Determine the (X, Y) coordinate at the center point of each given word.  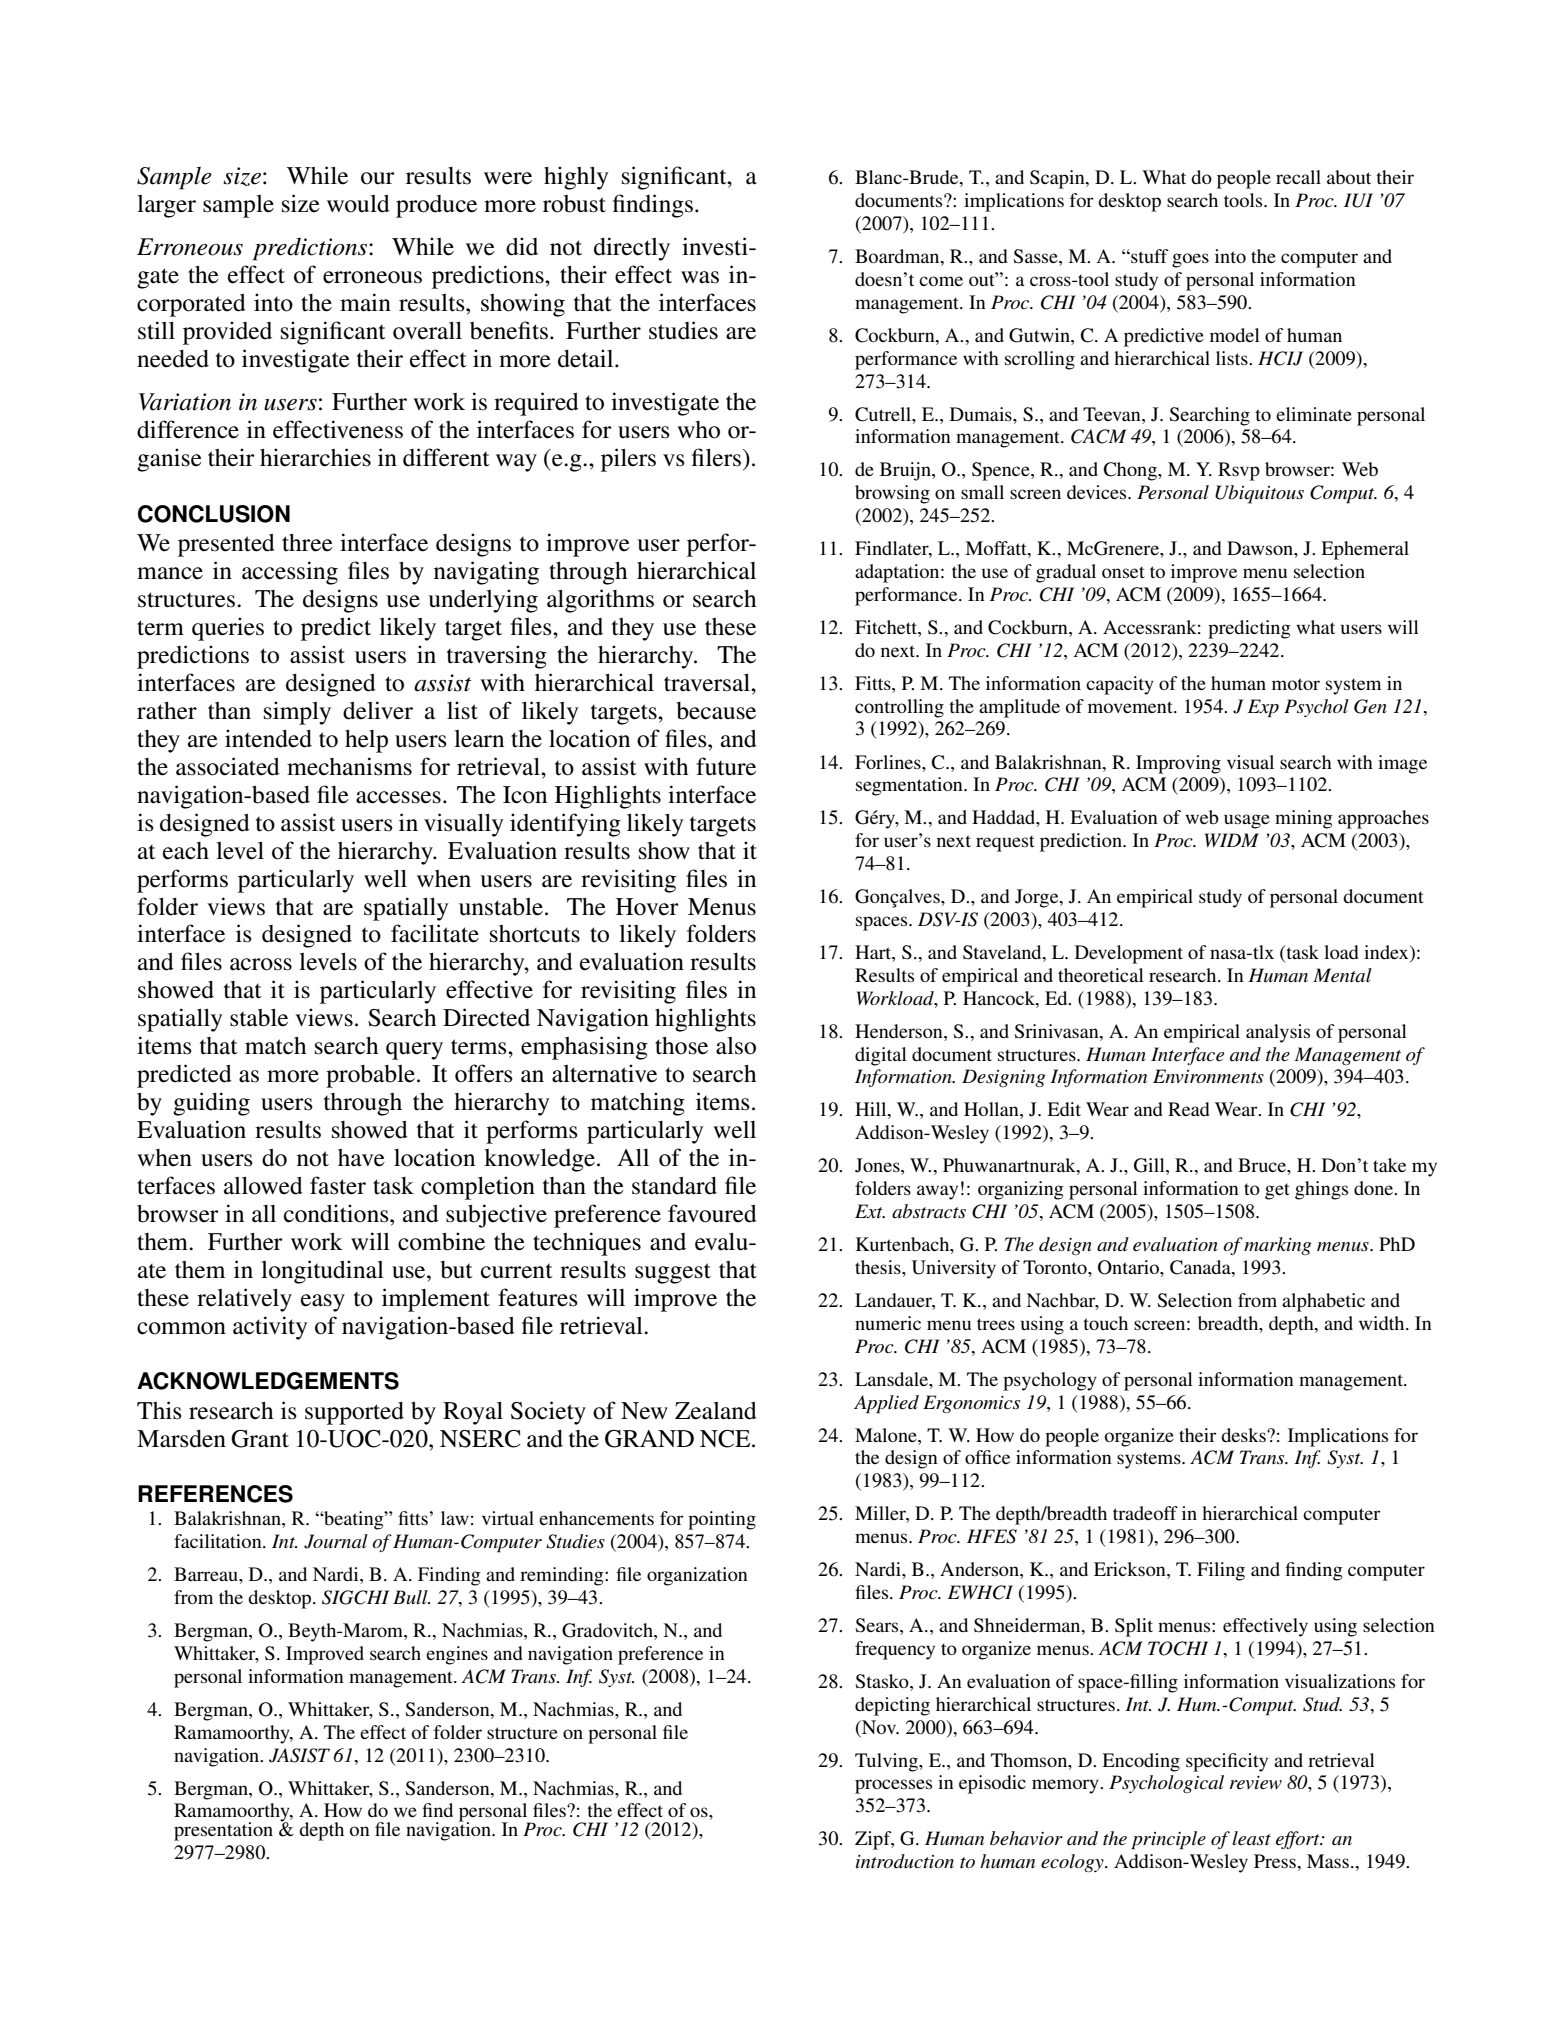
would (358, 204)
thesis (879, 1267)
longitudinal (322, 1272)
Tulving (887, 1762)
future (726, 766)
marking (1278, 1246)
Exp (1263, 708)
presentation (223, 1831)
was (700, 277)
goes (1190, 260)
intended (268, 738)
